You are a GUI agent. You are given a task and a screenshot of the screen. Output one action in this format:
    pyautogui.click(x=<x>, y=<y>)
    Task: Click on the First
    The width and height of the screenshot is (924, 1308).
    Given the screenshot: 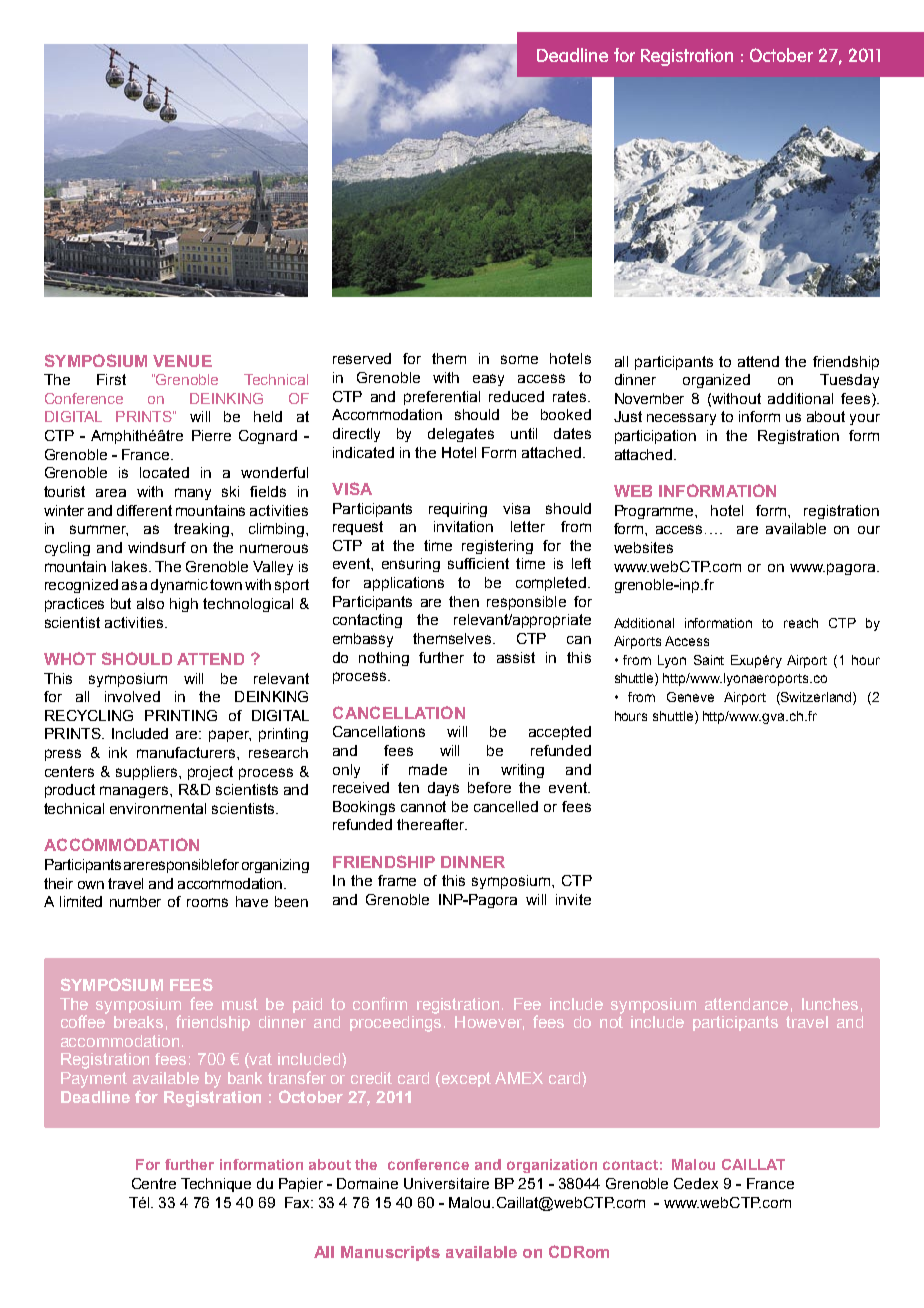 What is the action you would take?
    pyautogui.click(x=111, y=379)
